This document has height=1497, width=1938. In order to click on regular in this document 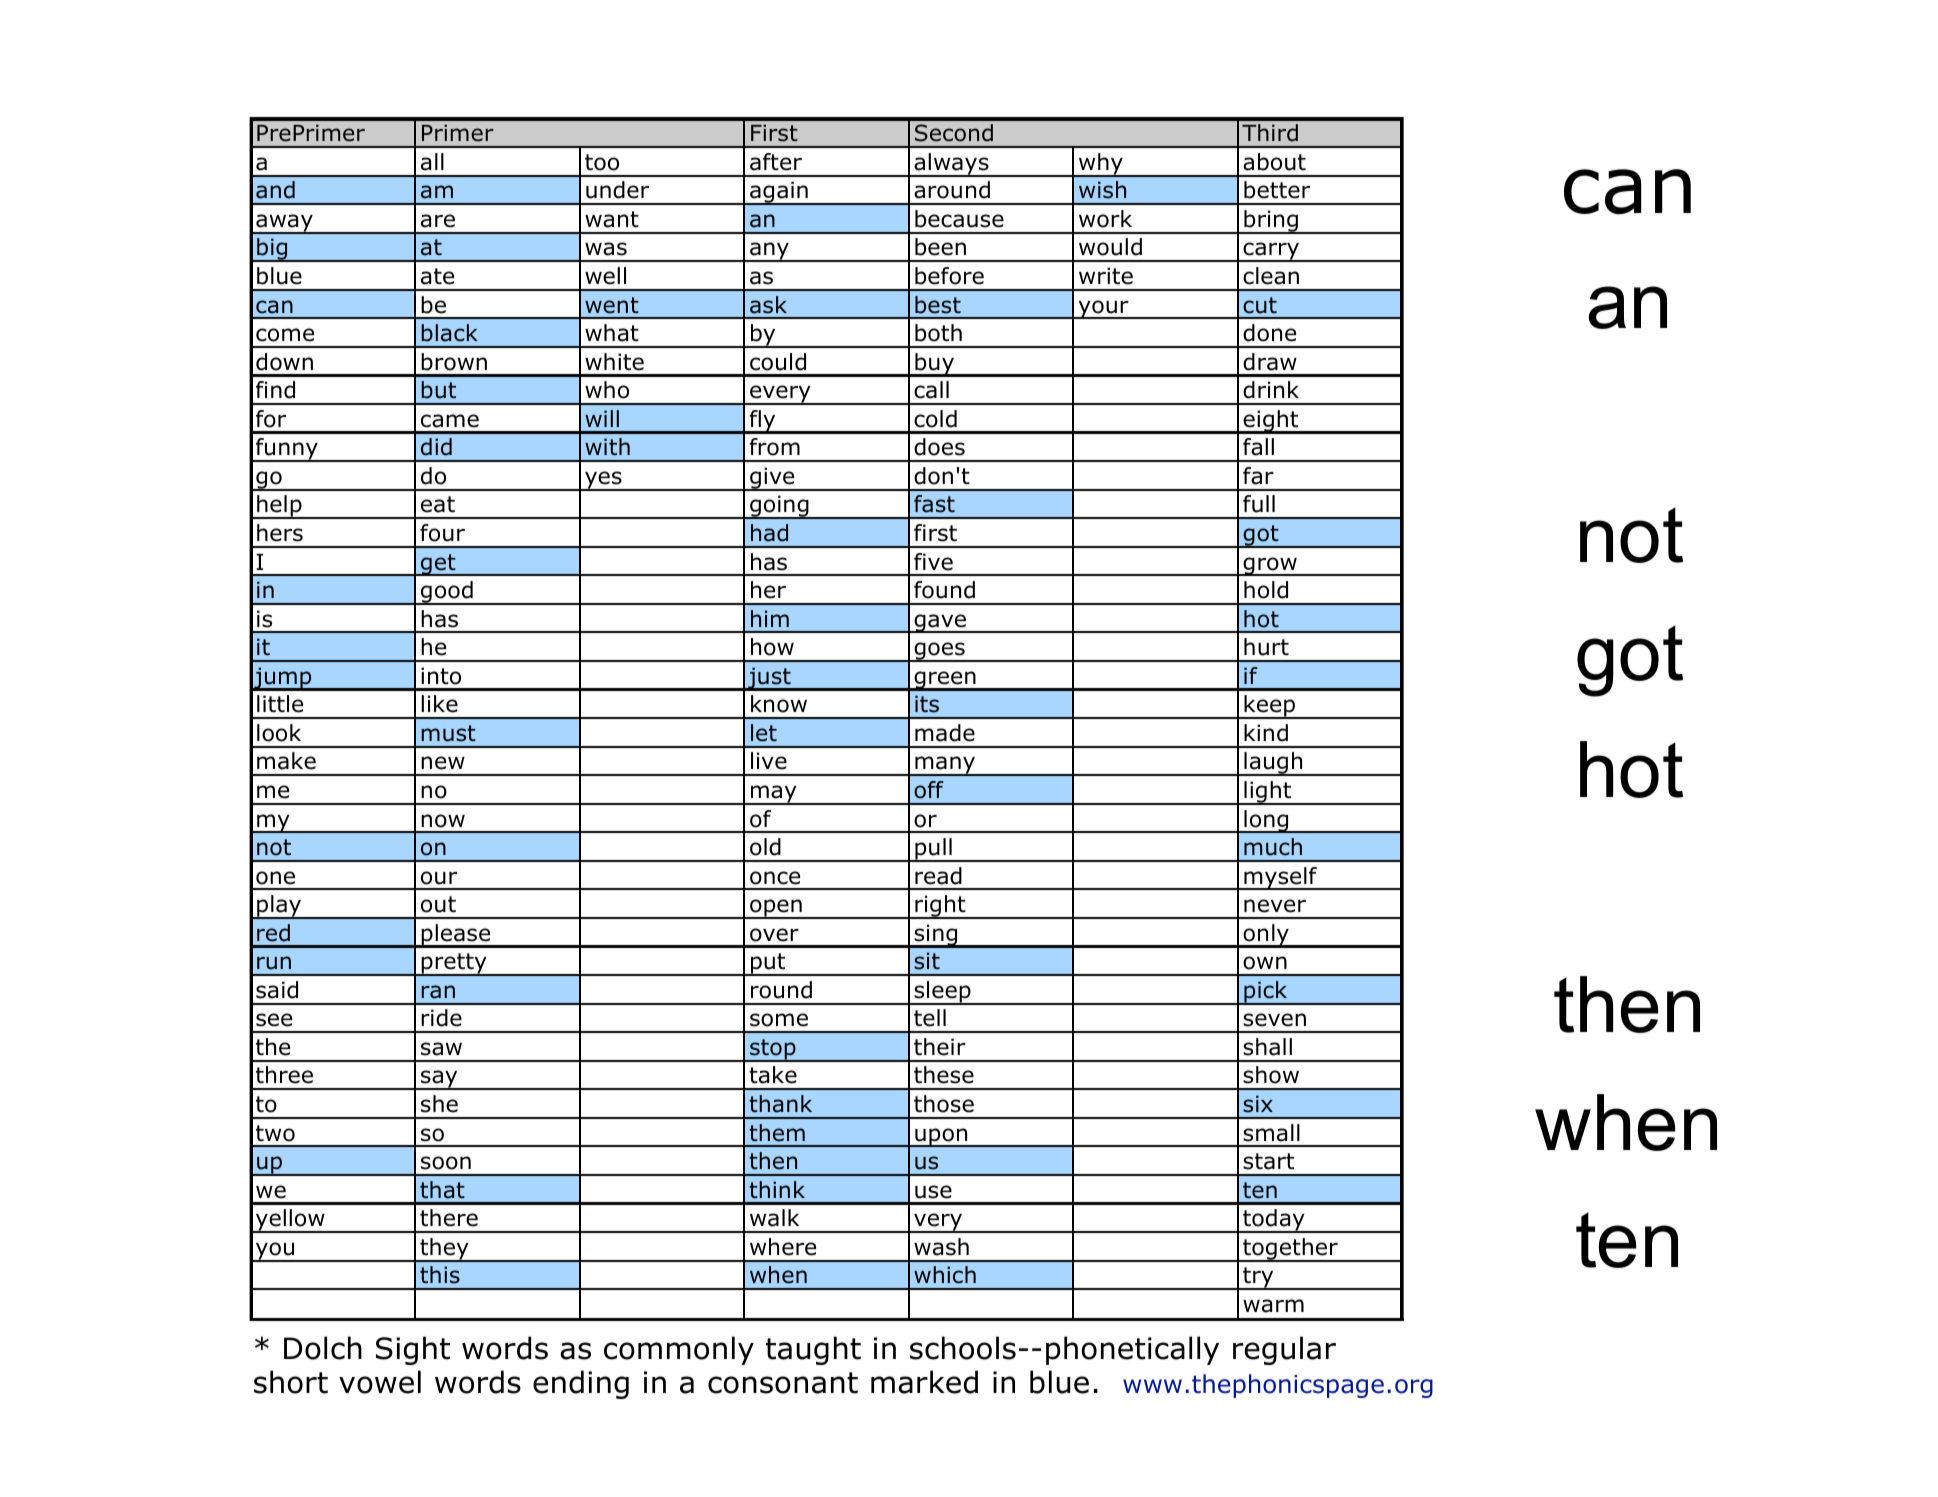, I will do `click(1284, 1350)`.
